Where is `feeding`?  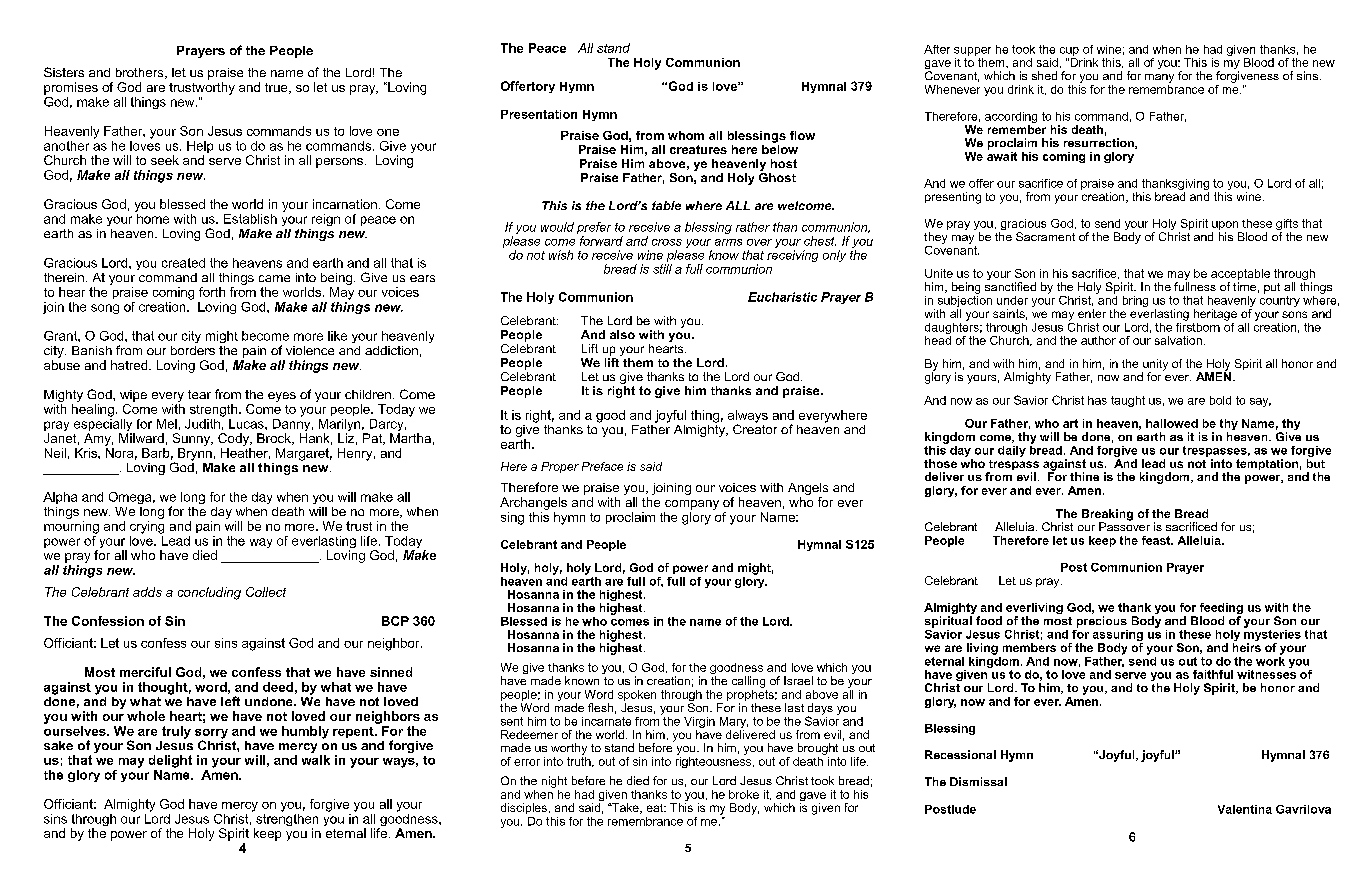
feeding is located at coordinates (1221, 610).
